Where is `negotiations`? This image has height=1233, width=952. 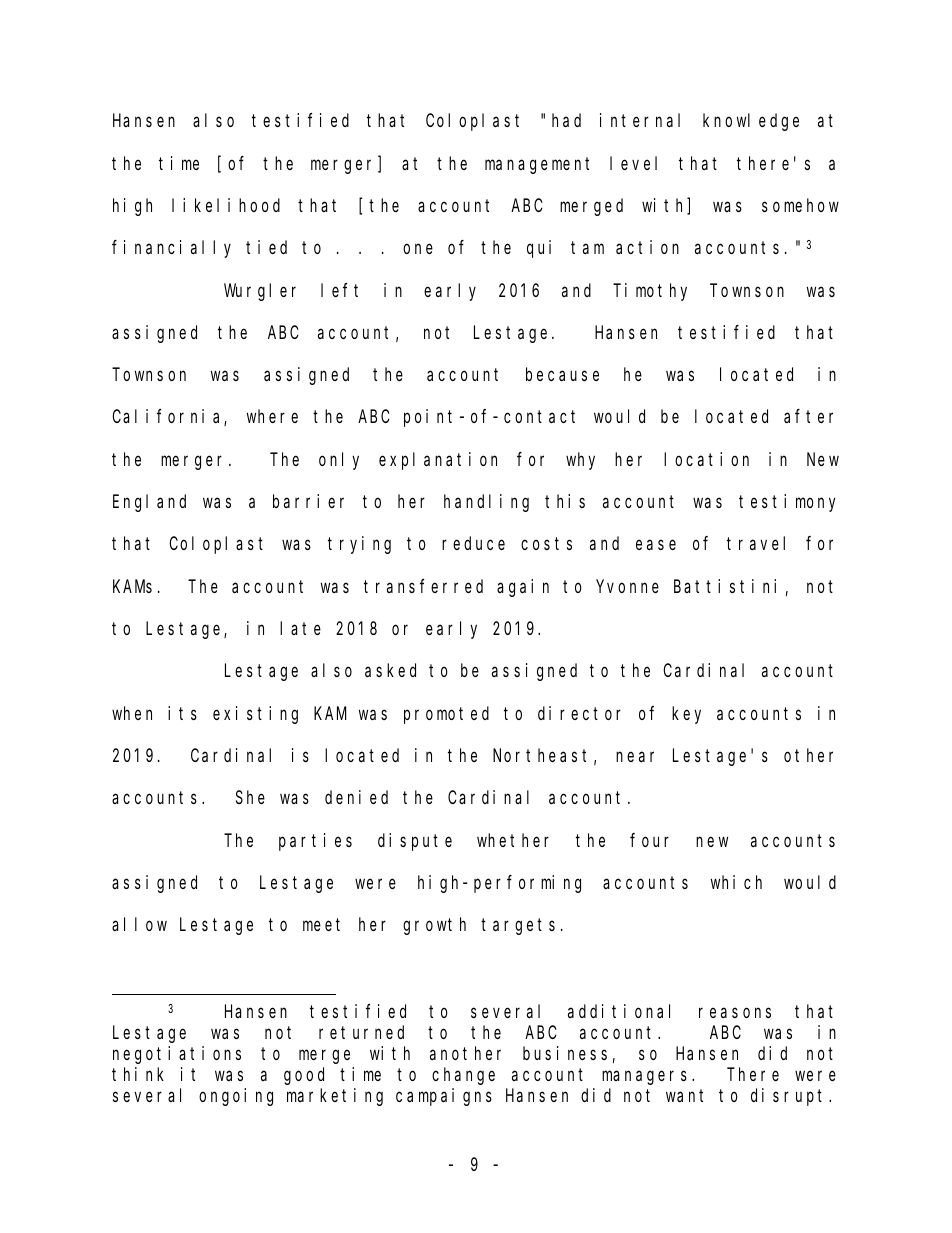
negotiations is located at coordinates (177, 1055).
